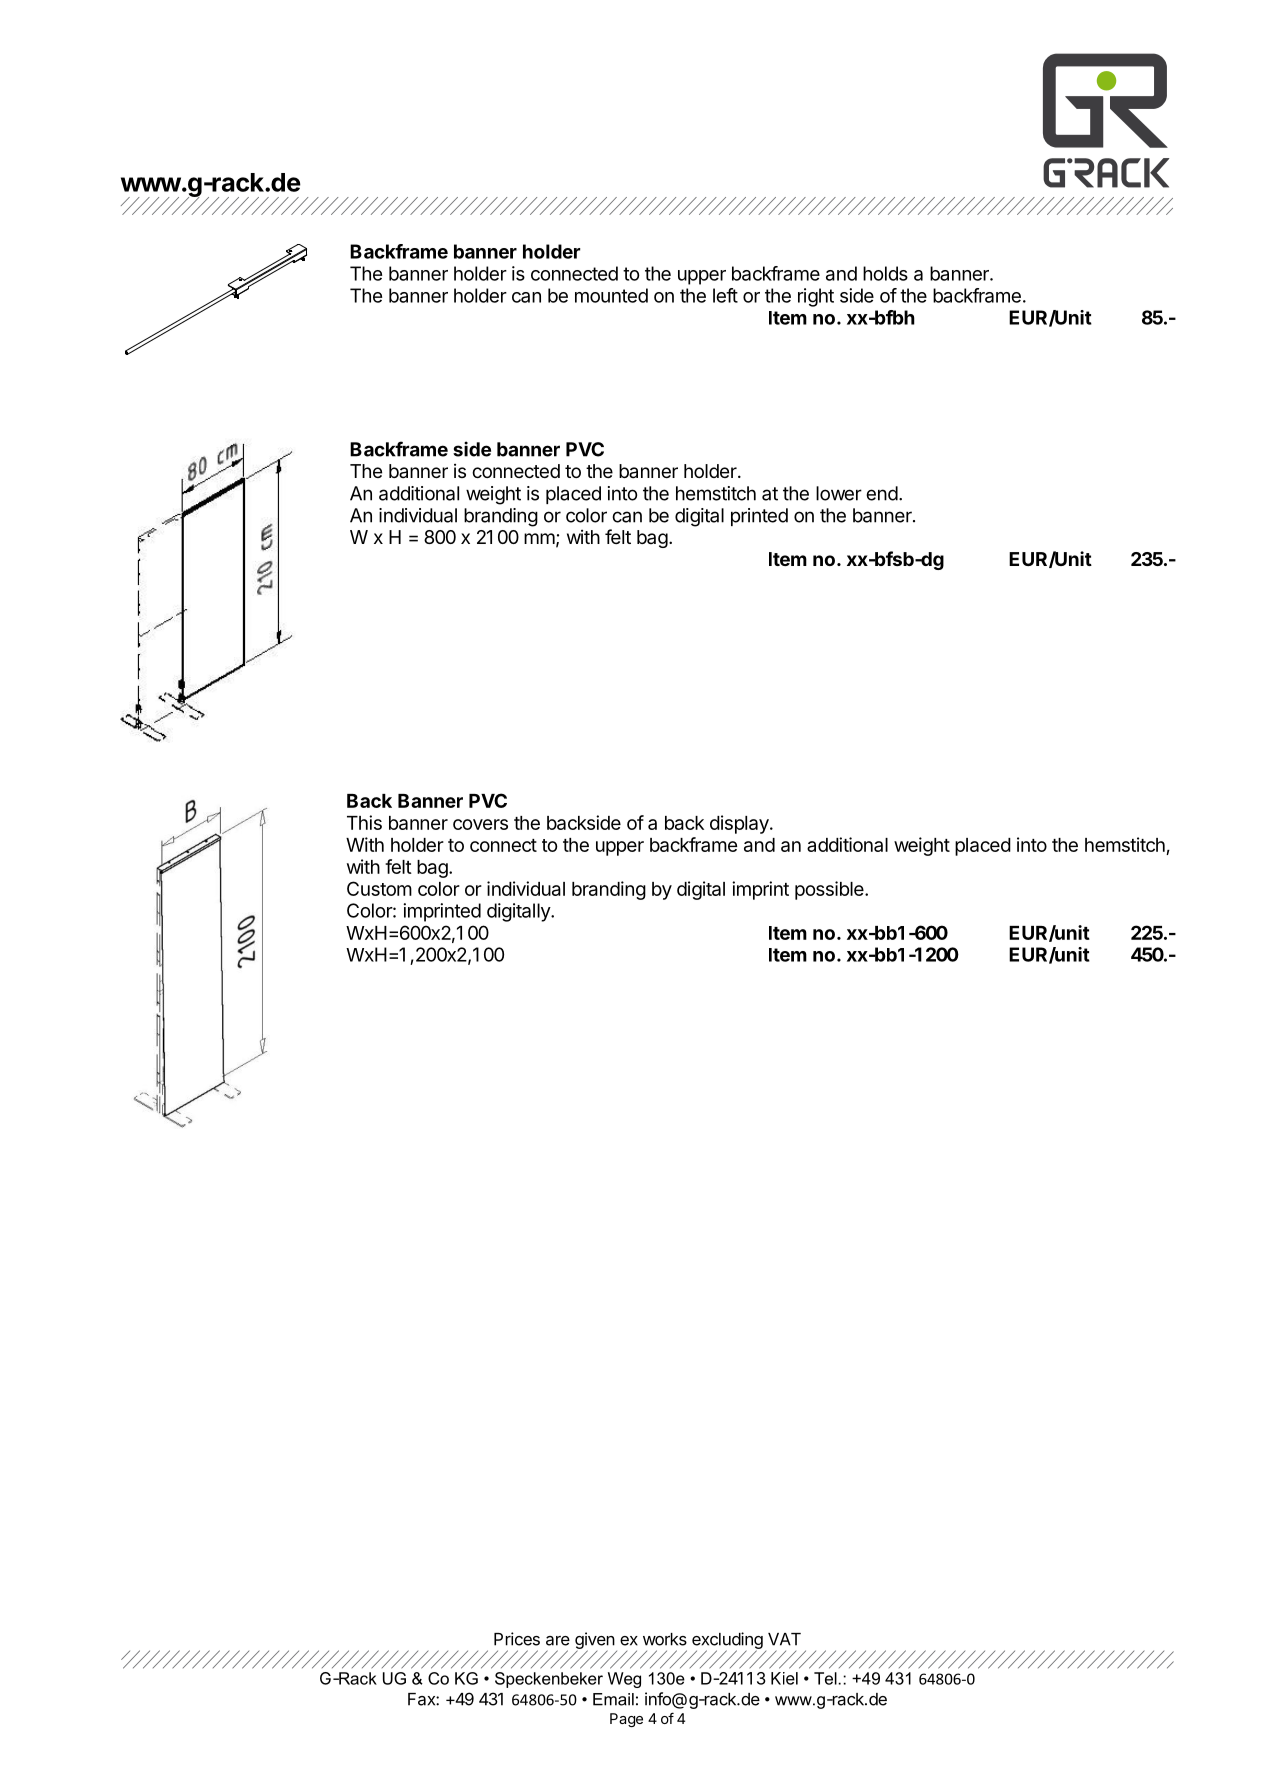  What do you see at coordinates (816, 297) in the document?
I see `right` at bounding box center [816, 297].
